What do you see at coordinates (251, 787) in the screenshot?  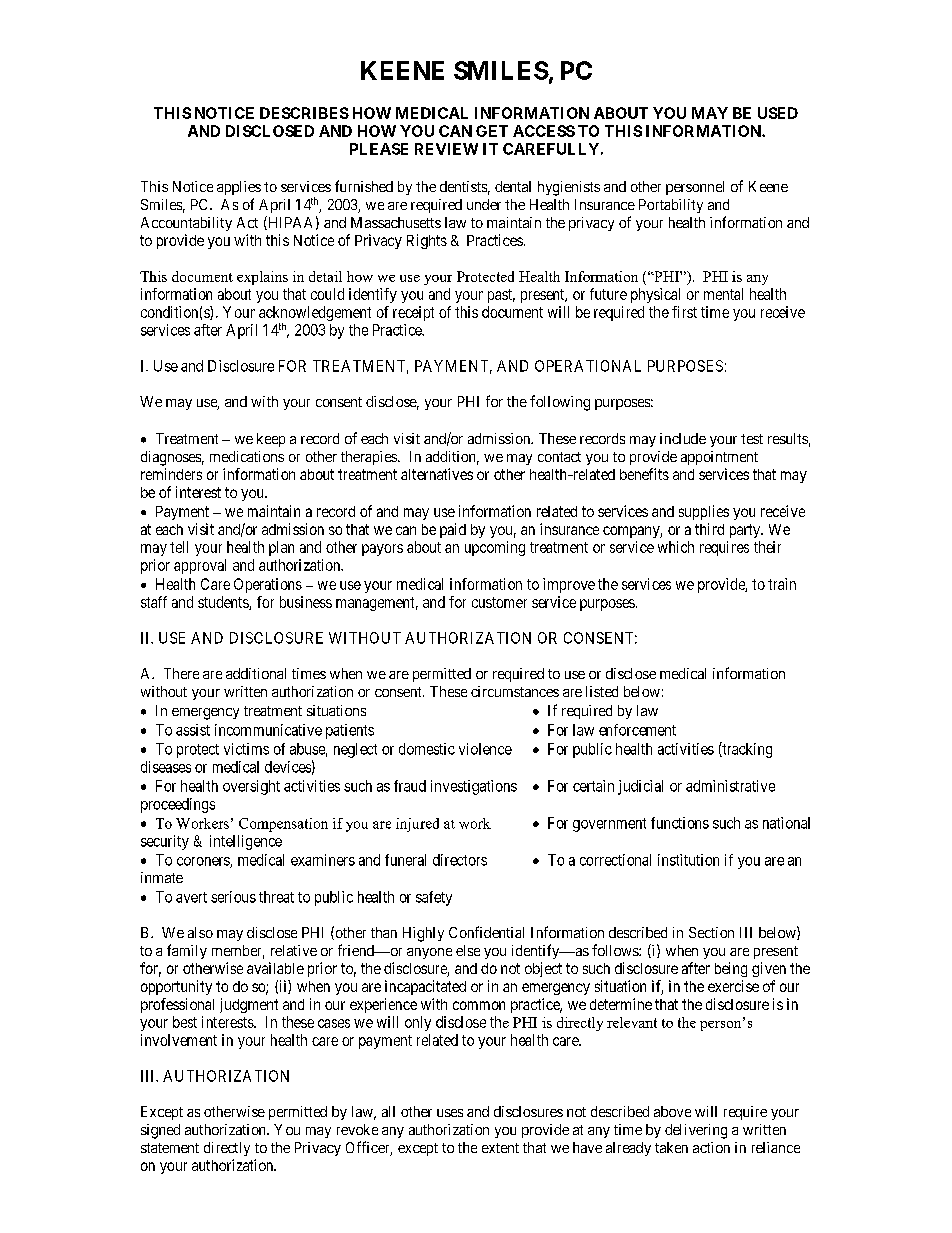 I see `oversight` at bounding box center [251, 787].
